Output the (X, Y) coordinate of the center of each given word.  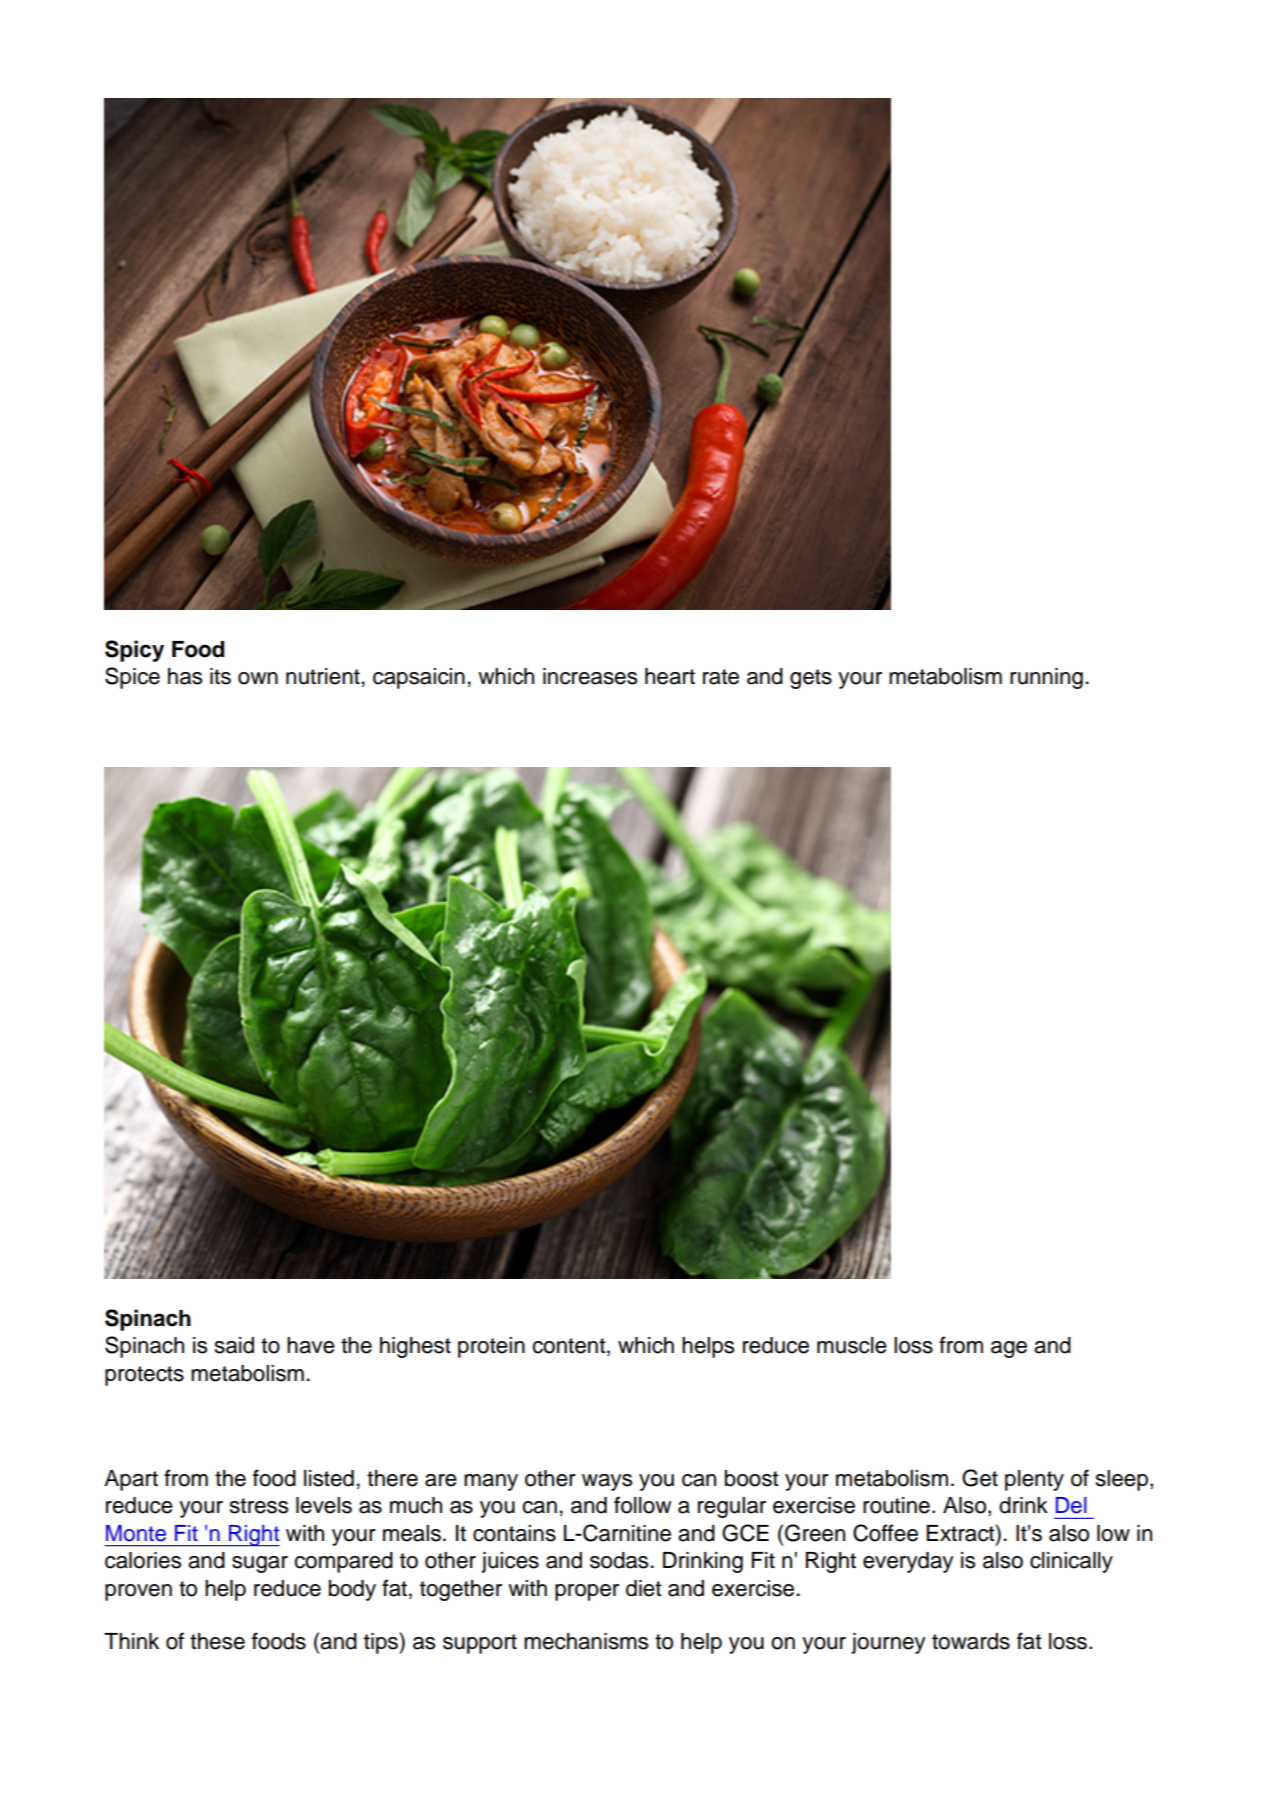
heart (670, 676)
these (217, 1641)
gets (811, 679)
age (1009, 1349)
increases (590, 676)
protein (491, 1347)
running (1046, 678)
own (258, 678)
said (234, 1345)
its (220, 676)
